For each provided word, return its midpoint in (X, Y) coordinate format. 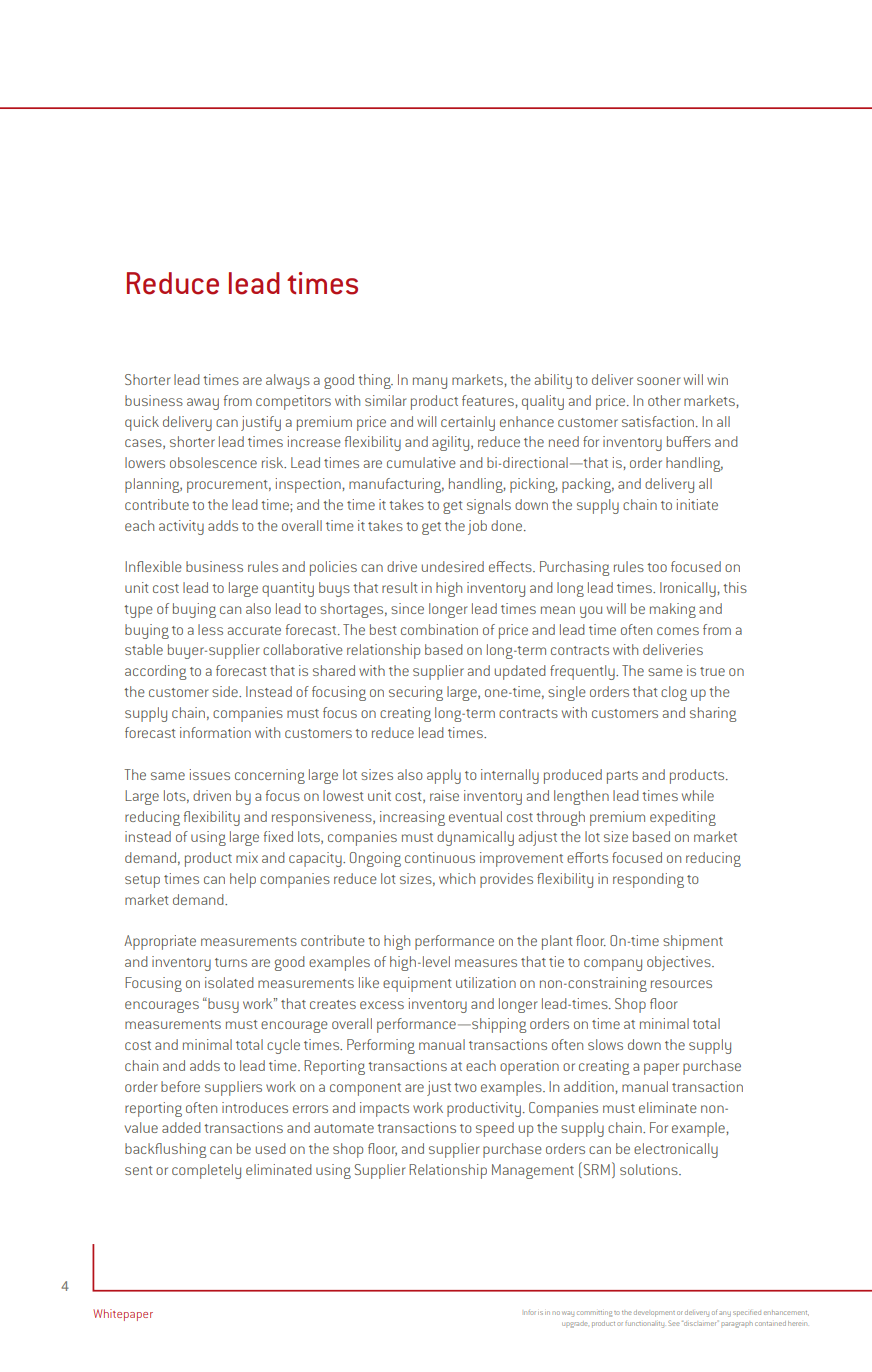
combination (439, 629)
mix (247, 857)
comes (678, 631)
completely (206, 1171)
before (180, 1086)
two (465, 1087)
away (203, 404)
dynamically (475, 838)
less (210, 629)
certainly (468, 423)
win (717, 379)
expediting (683, 818)
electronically (676, 1150)
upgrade (575, 1324)
